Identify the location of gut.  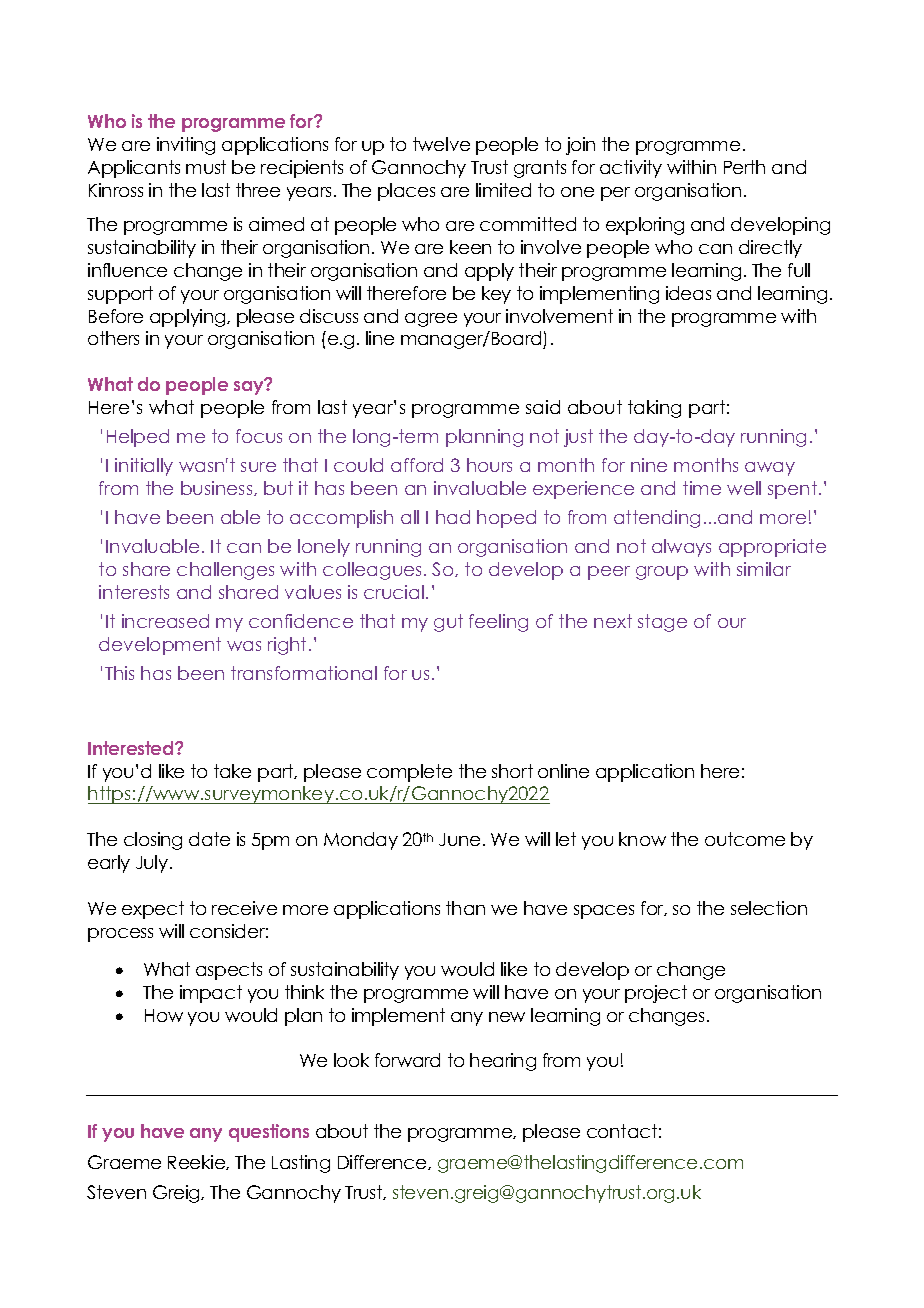
(448, 623).
